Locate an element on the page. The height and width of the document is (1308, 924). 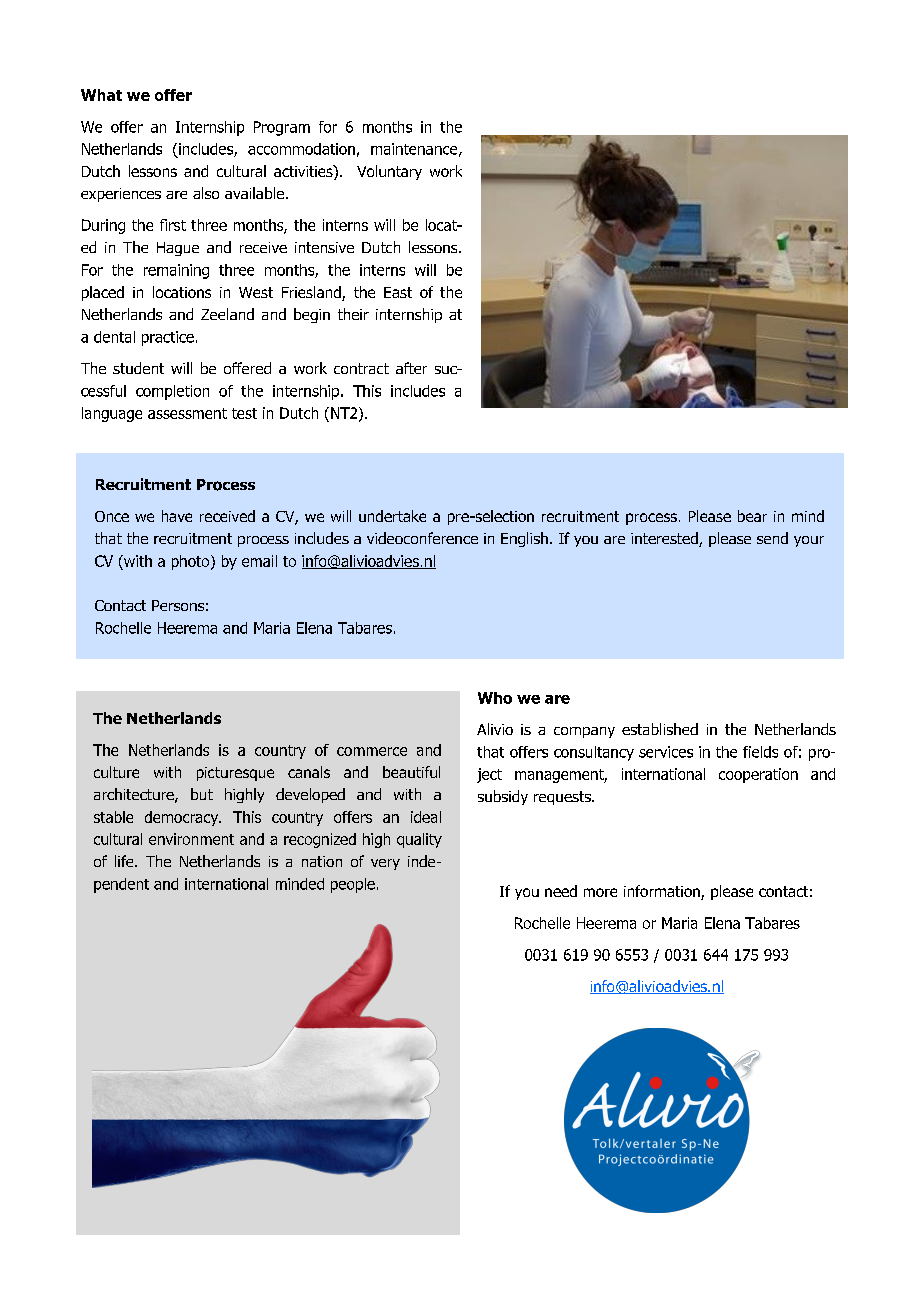
Voluntary is located at coordinates (389, 172).
